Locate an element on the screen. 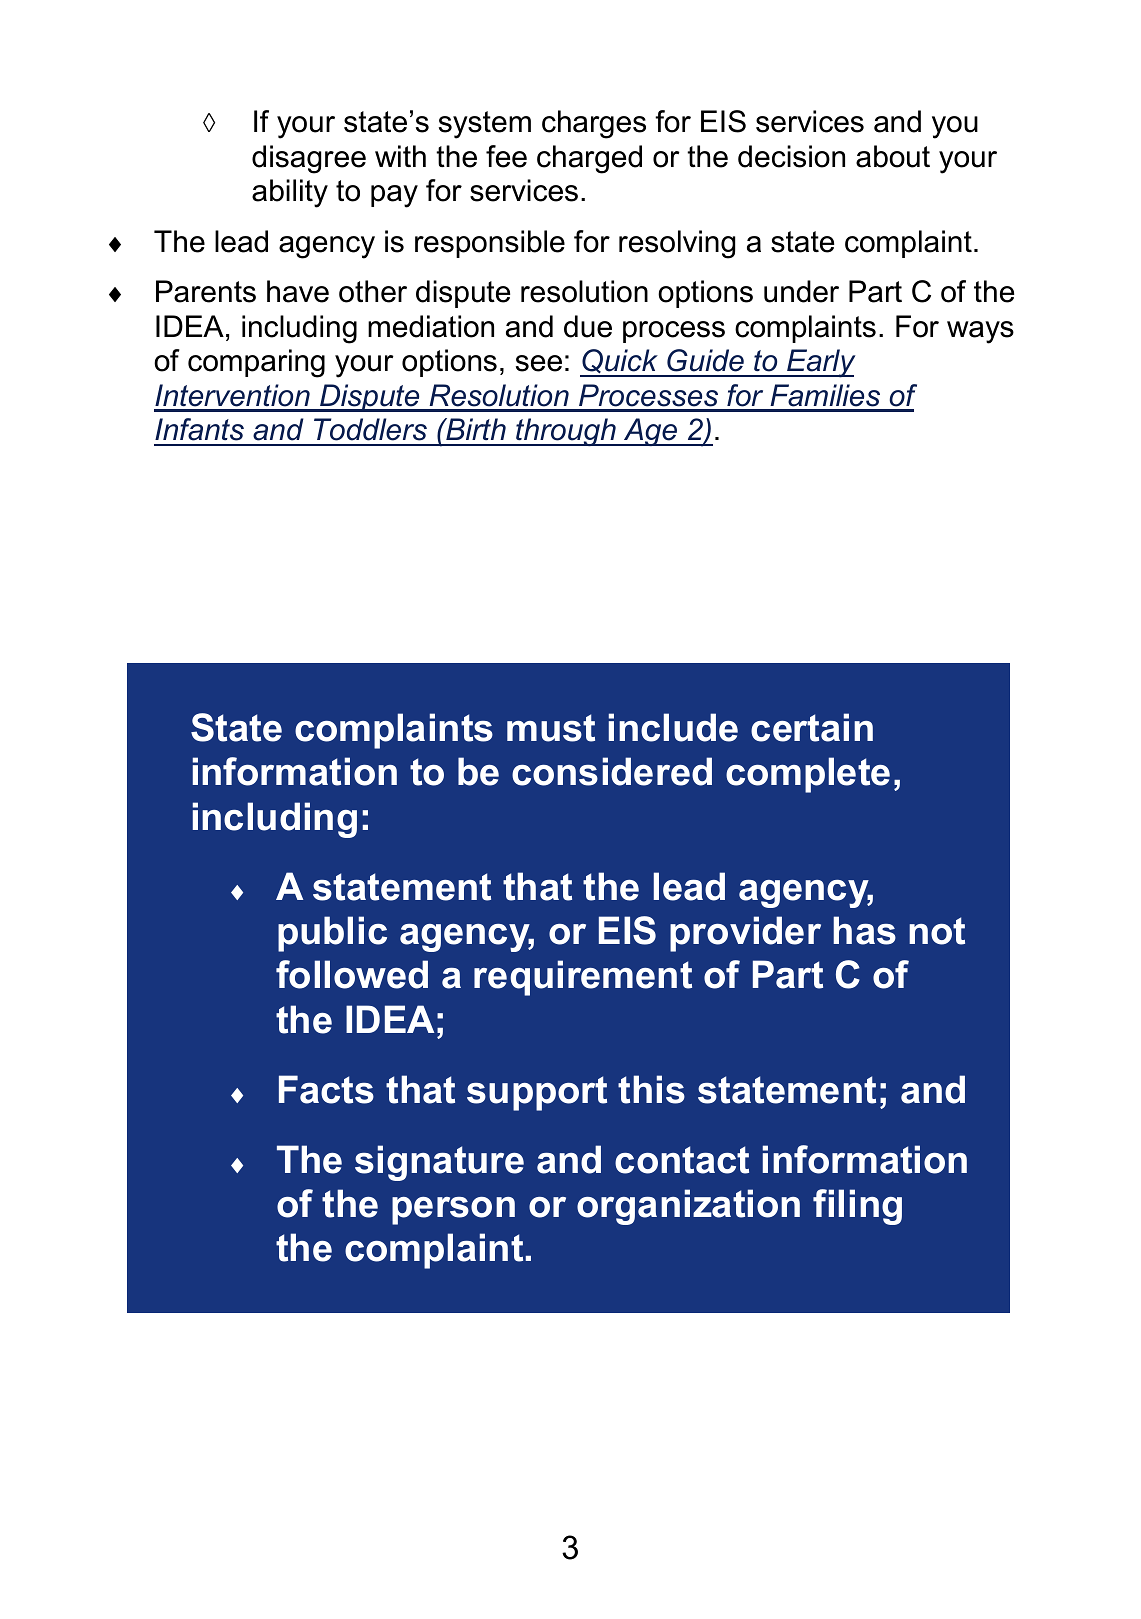 The width and height of the screenshot is (1141, 1619). contact is located at coordinates (682, 1160).
